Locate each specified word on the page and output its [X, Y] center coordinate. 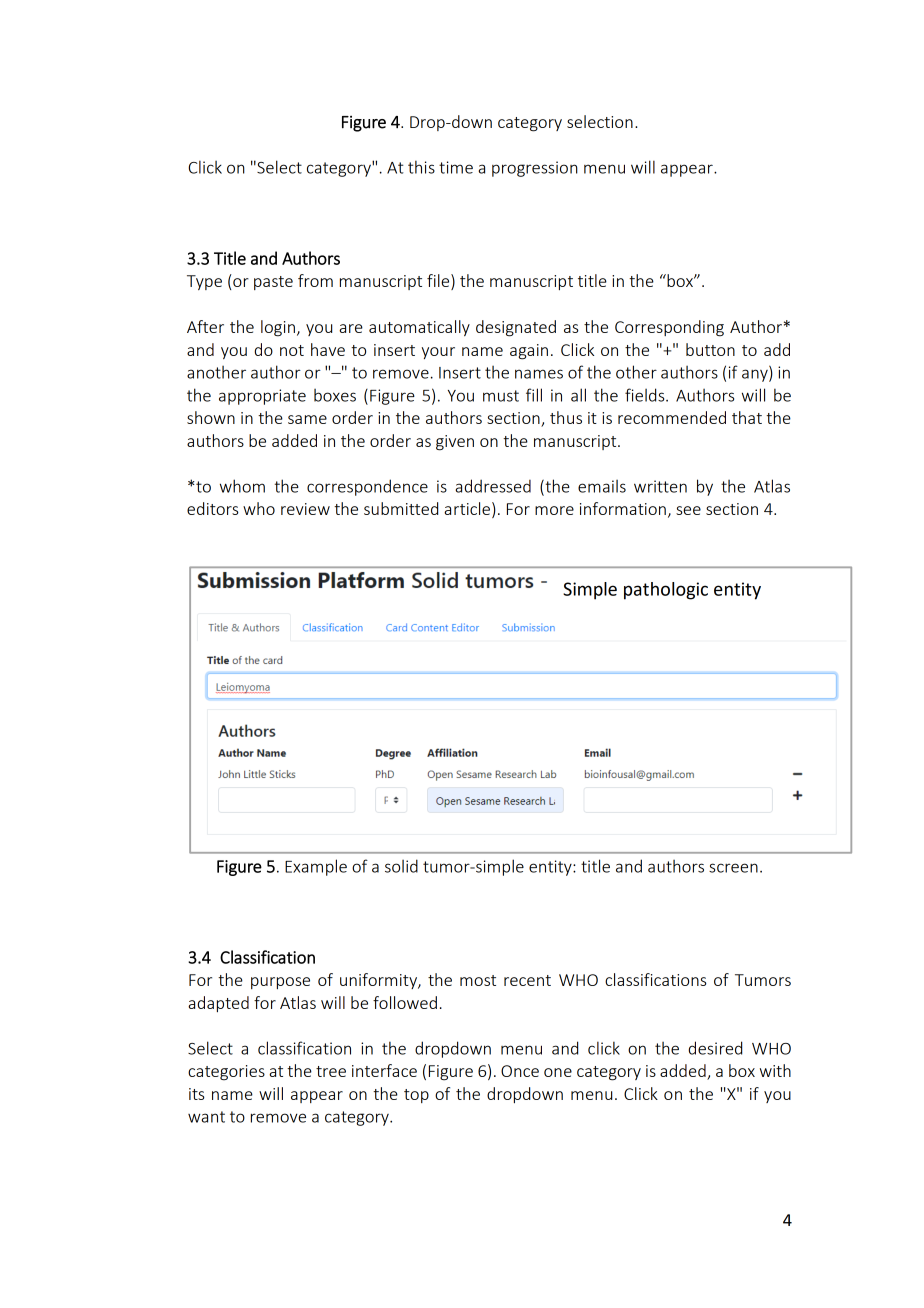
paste [273, 283]
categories [226, 1073]
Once [520, 1071]
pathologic [666, 591]
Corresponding [669, 328]
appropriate [262, 397]
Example [316, 867]
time [456, 167]
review [305, 509]
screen [733, 868]
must [501, 396]
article [467, 508]
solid [401, 866]
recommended [672, 417]
